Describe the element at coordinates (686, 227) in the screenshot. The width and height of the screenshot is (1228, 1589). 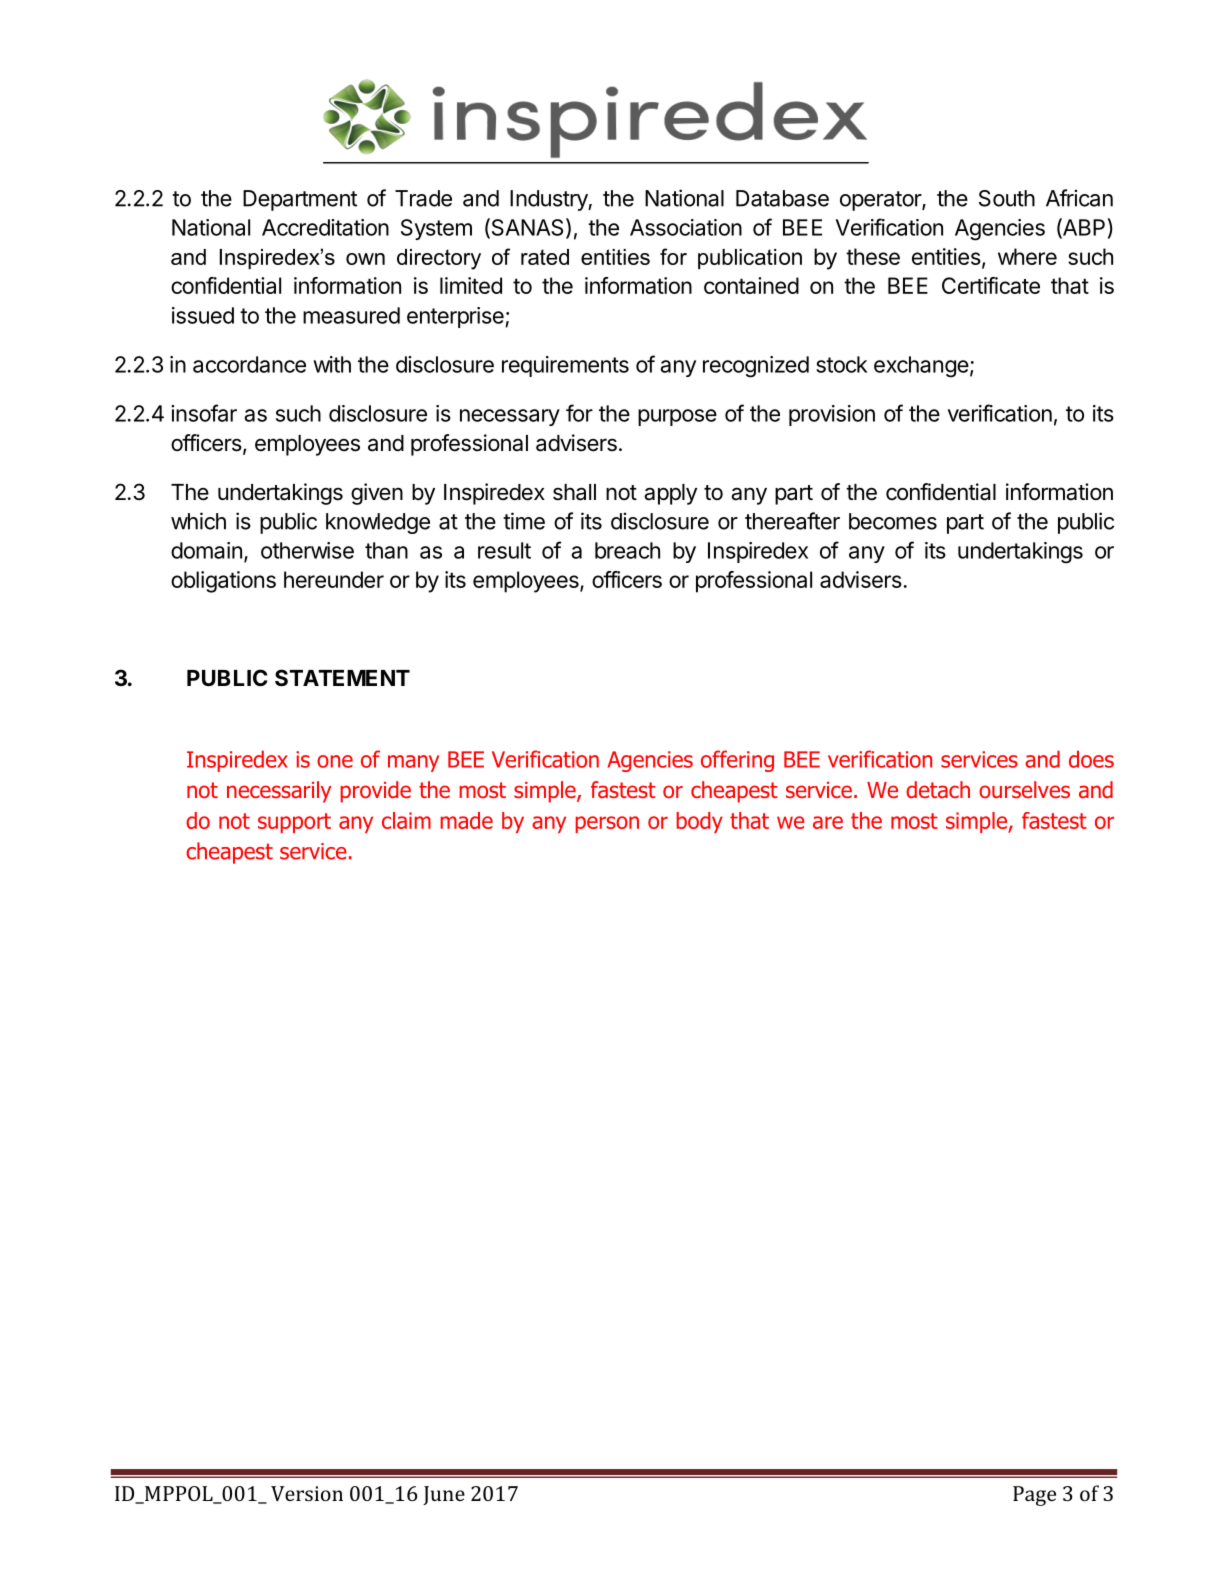
I see `Association` at that location.
